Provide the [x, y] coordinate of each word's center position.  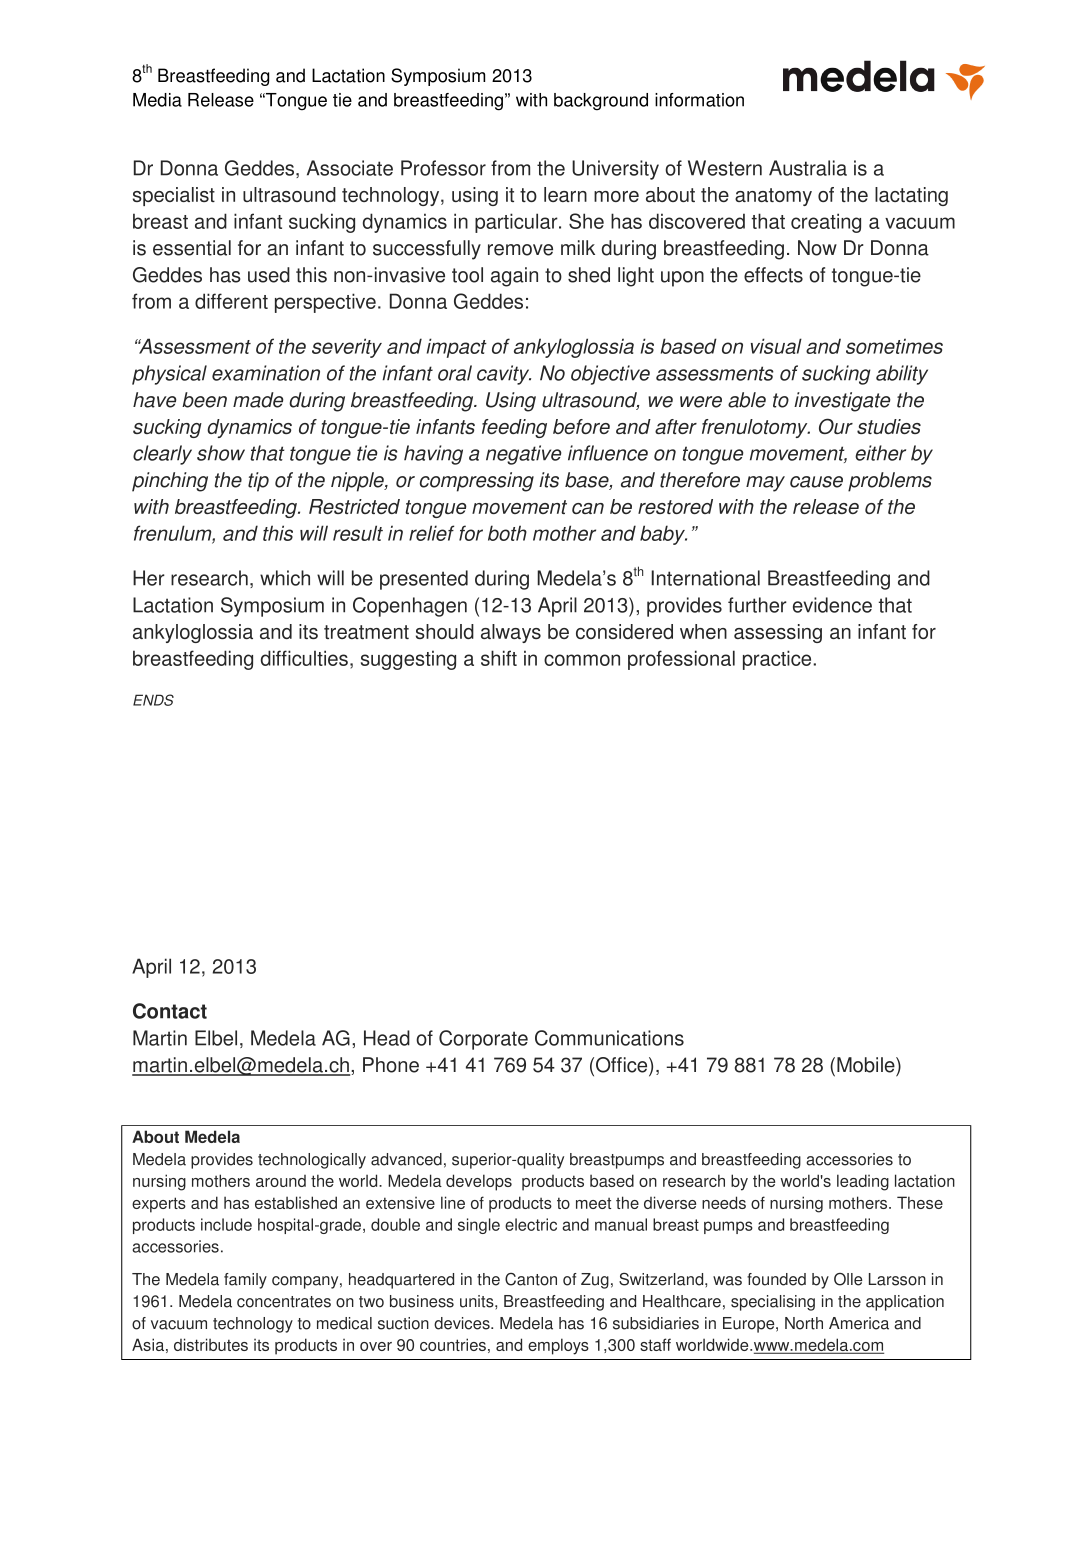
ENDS [153, 700]
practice [778, 660]
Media [157, 100]
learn [565, 194]
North [804, 1323]
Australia [808, 168]
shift [499, 658]
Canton [531, 1279]
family [245, 1281]
